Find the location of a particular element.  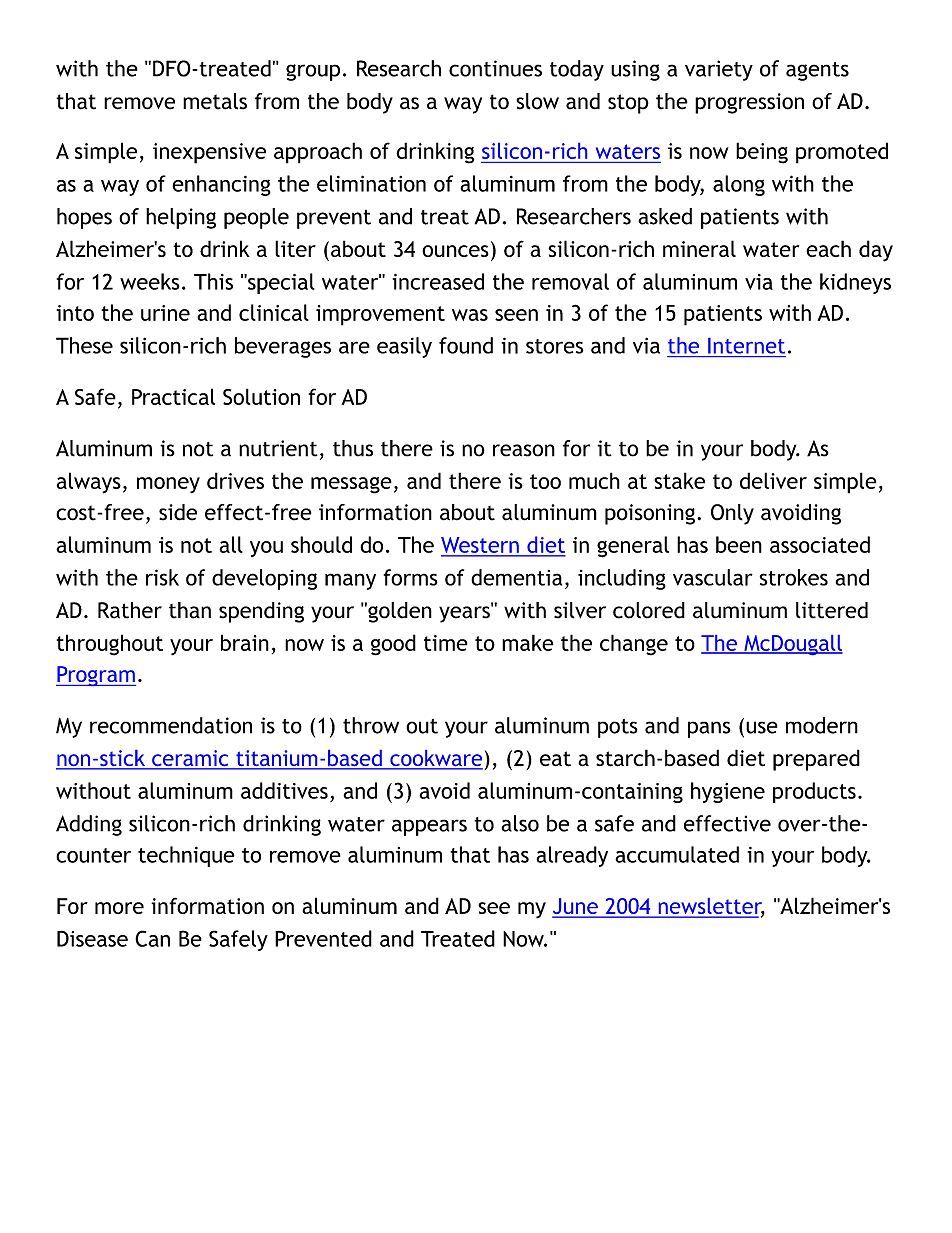

side is located at coordinates (178, 512).
